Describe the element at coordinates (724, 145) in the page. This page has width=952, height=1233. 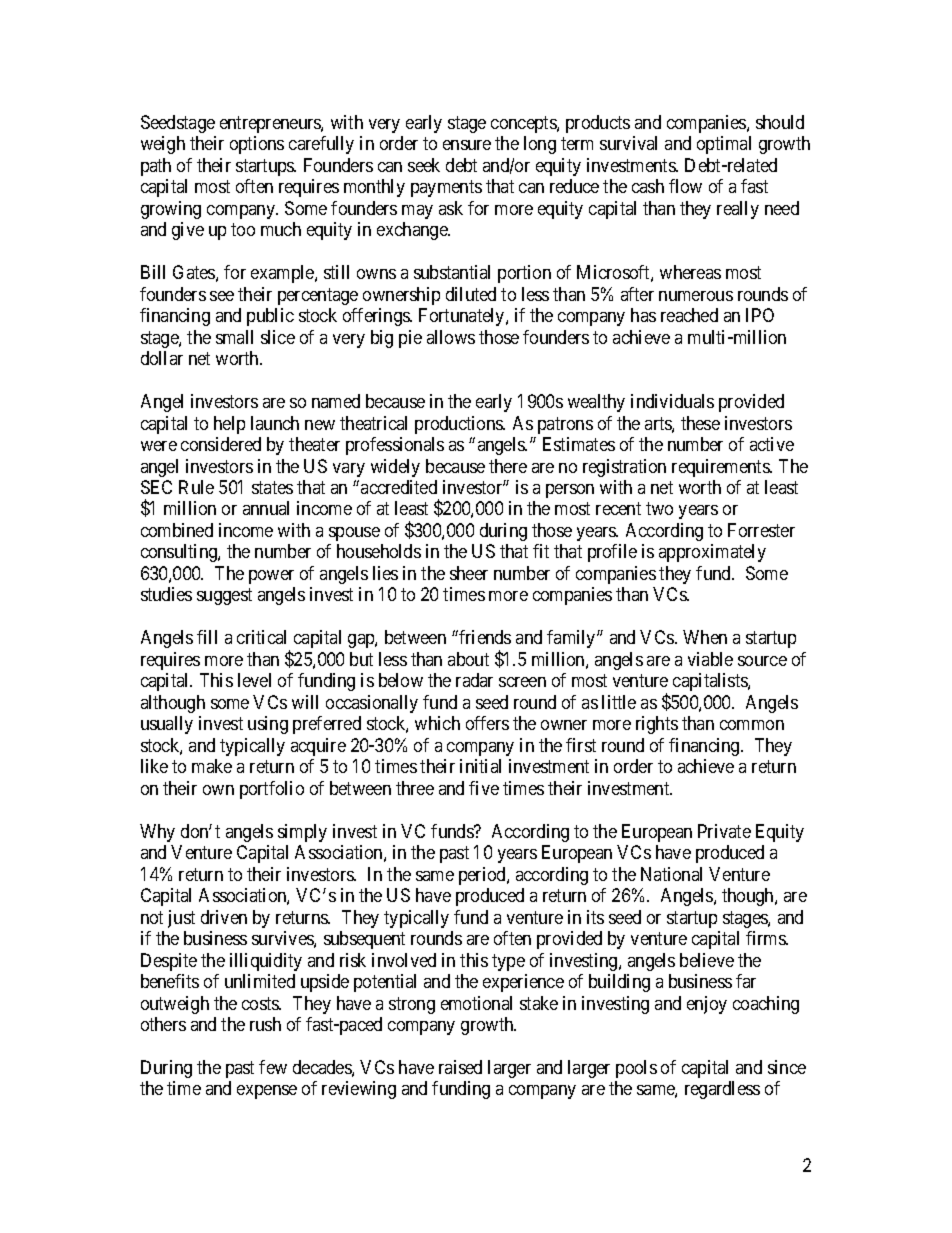
I see `optimal` at that location.
